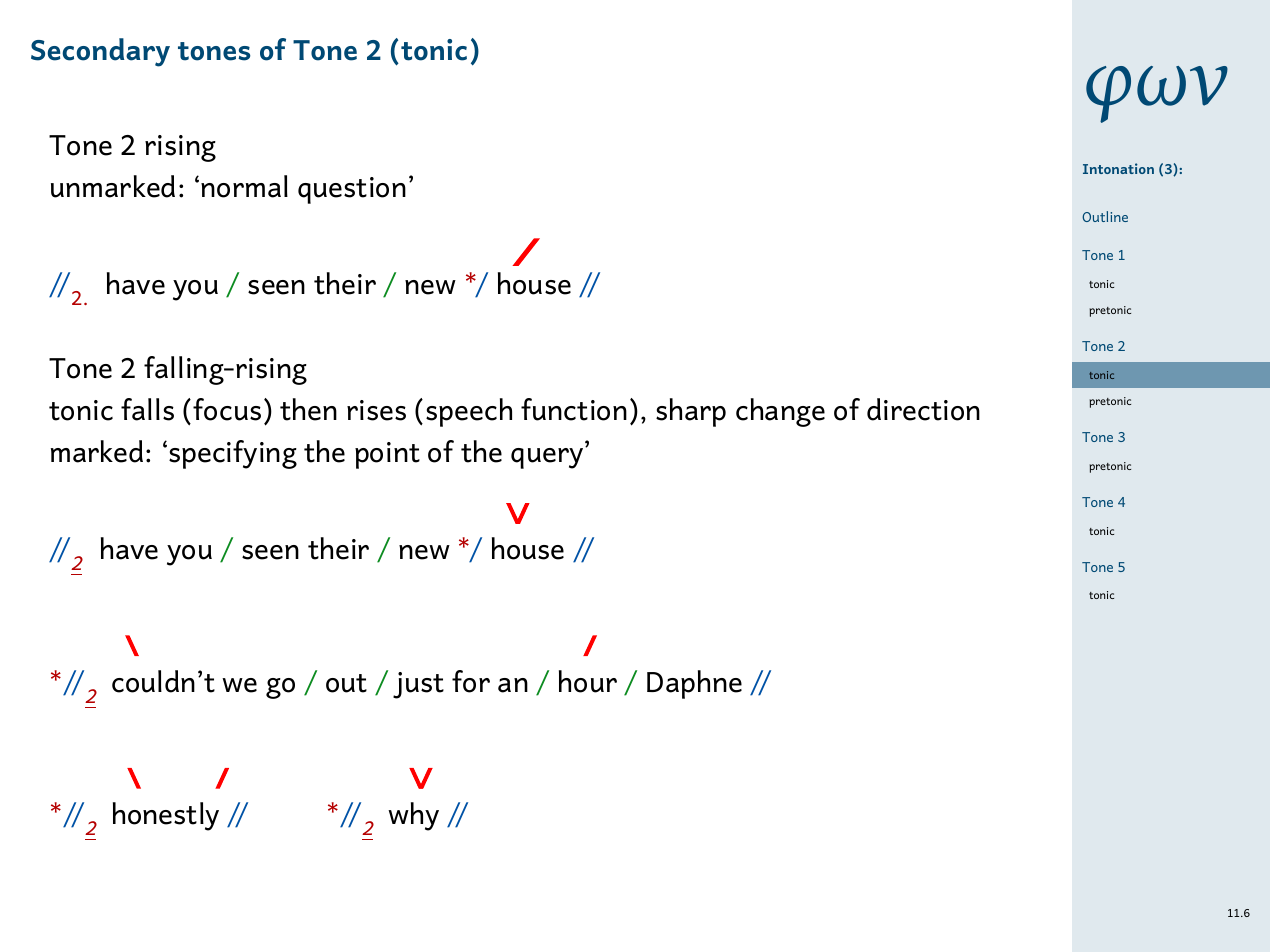 The image size is (1270, 952). I want to click on Secondary, so click(100, 52).
